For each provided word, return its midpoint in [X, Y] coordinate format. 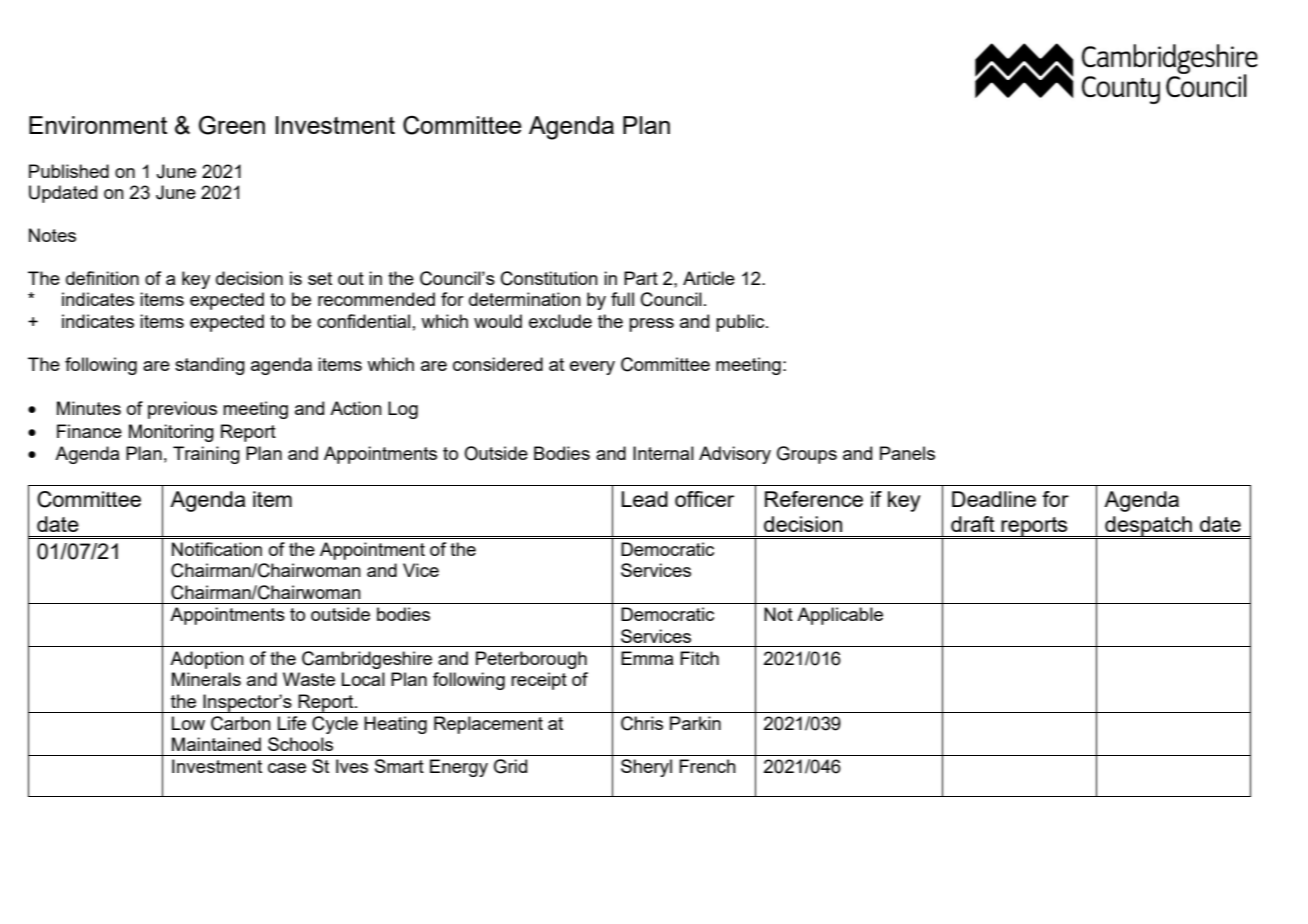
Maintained [216, 744]
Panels [907, 453]
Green [232, 125]
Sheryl [646, 768]
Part [641, 278]
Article [709, 278]
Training [206, 455]
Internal [663, 453]
